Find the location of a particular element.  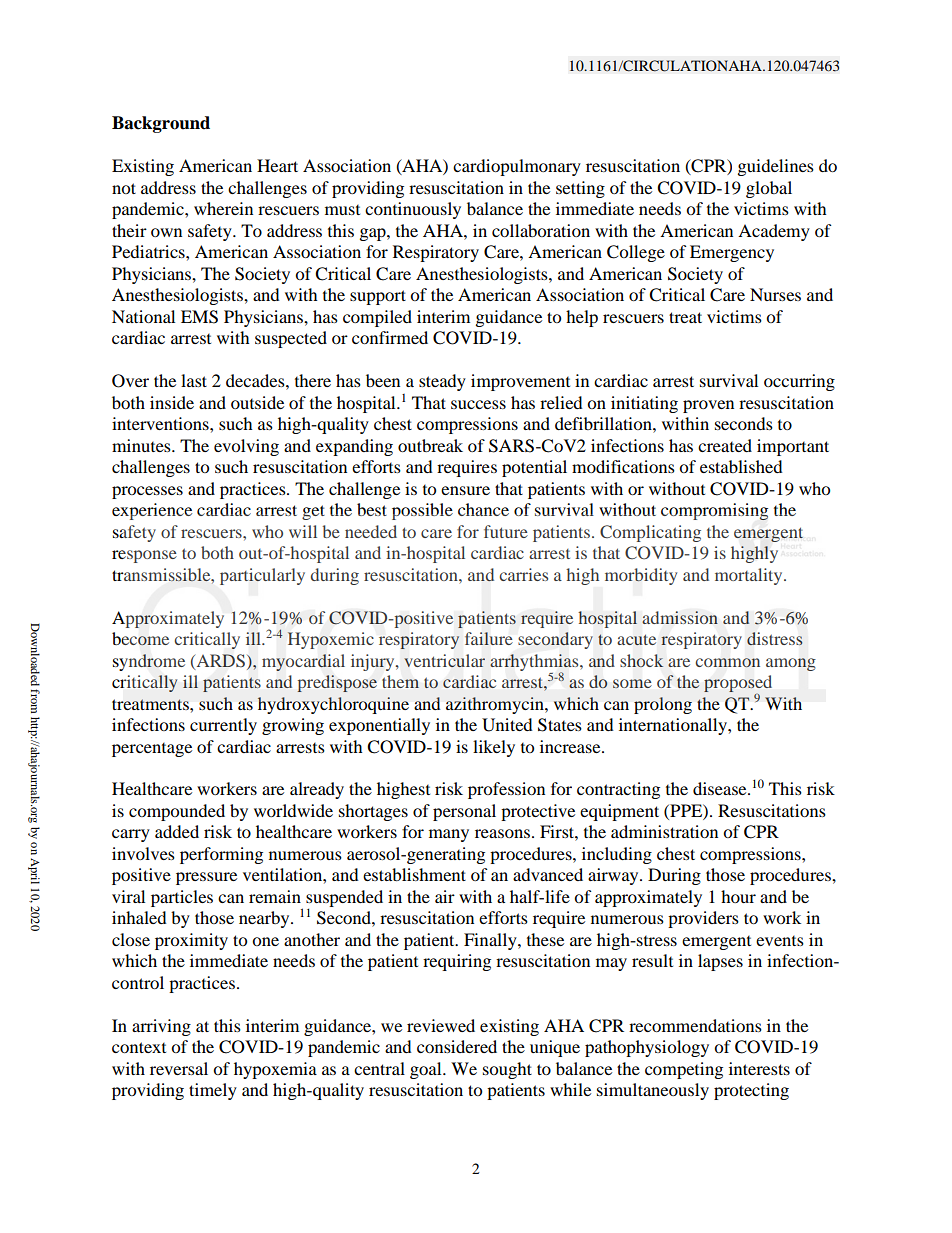

pressure is located at coordinates (206, 878).
